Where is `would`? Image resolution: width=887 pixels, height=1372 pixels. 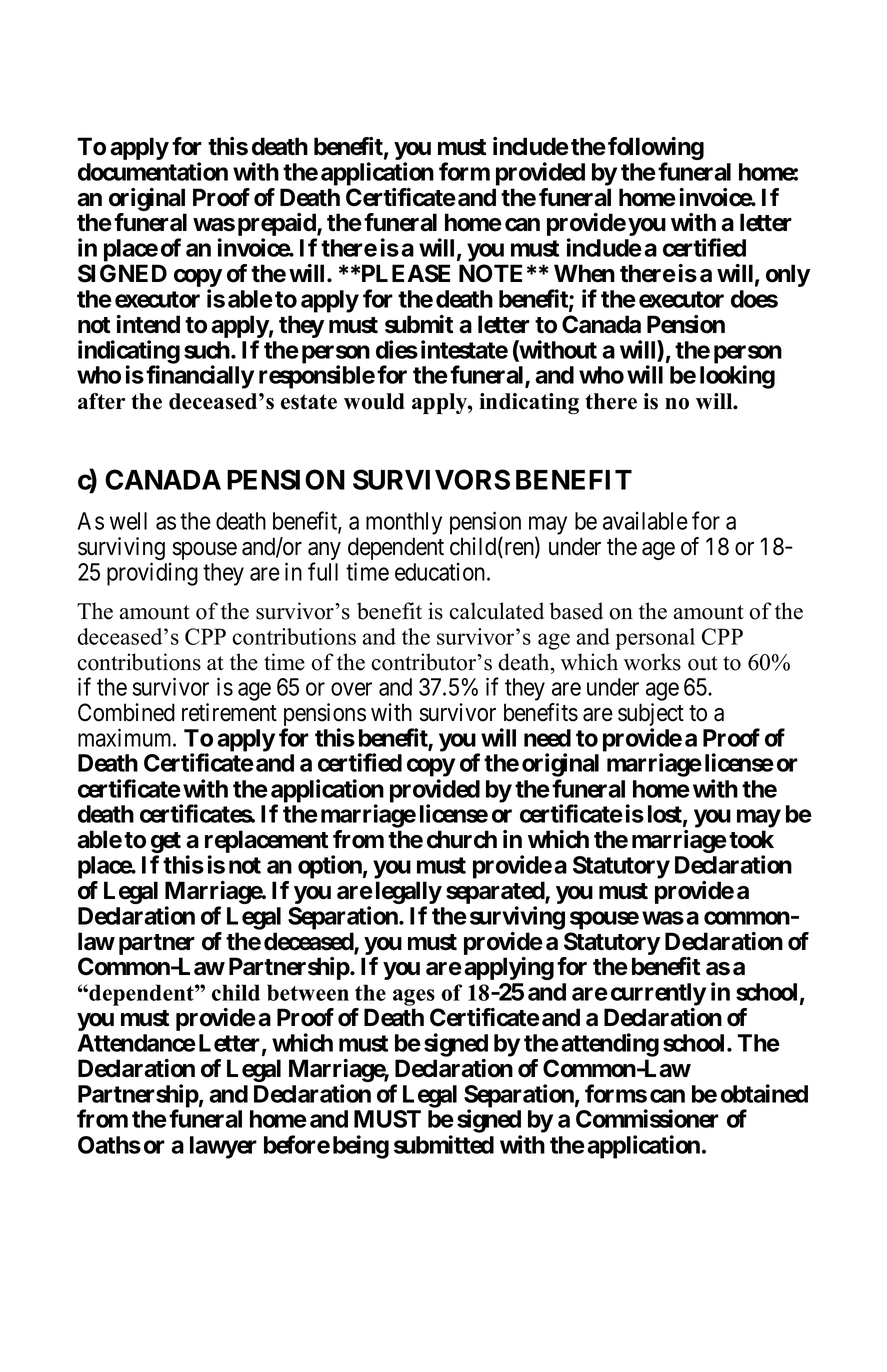 would is located at coordinates (374, 401).
